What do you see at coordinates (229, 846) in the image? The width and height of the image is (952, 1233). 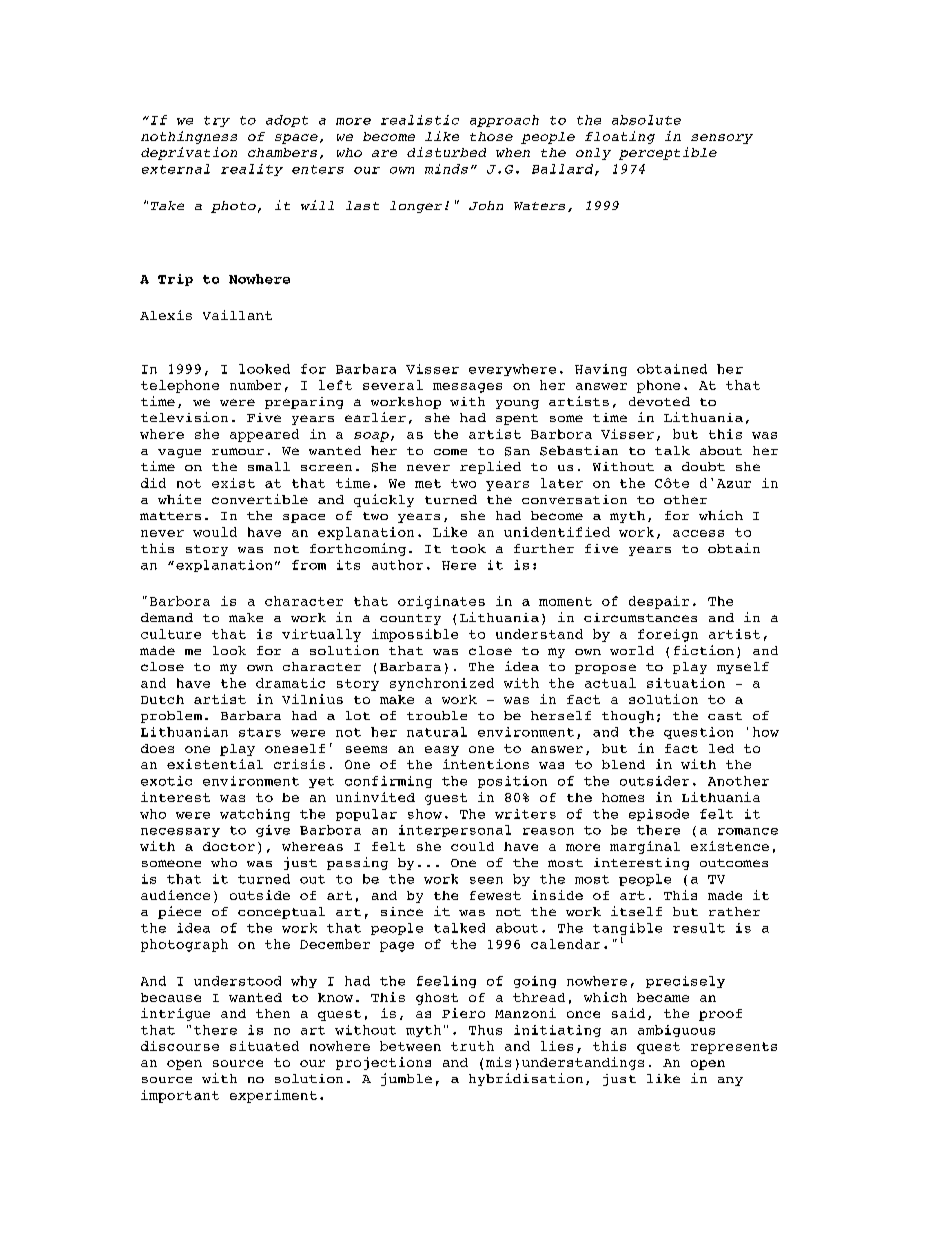 I see `doctor` at bounding box center [229, 846].
